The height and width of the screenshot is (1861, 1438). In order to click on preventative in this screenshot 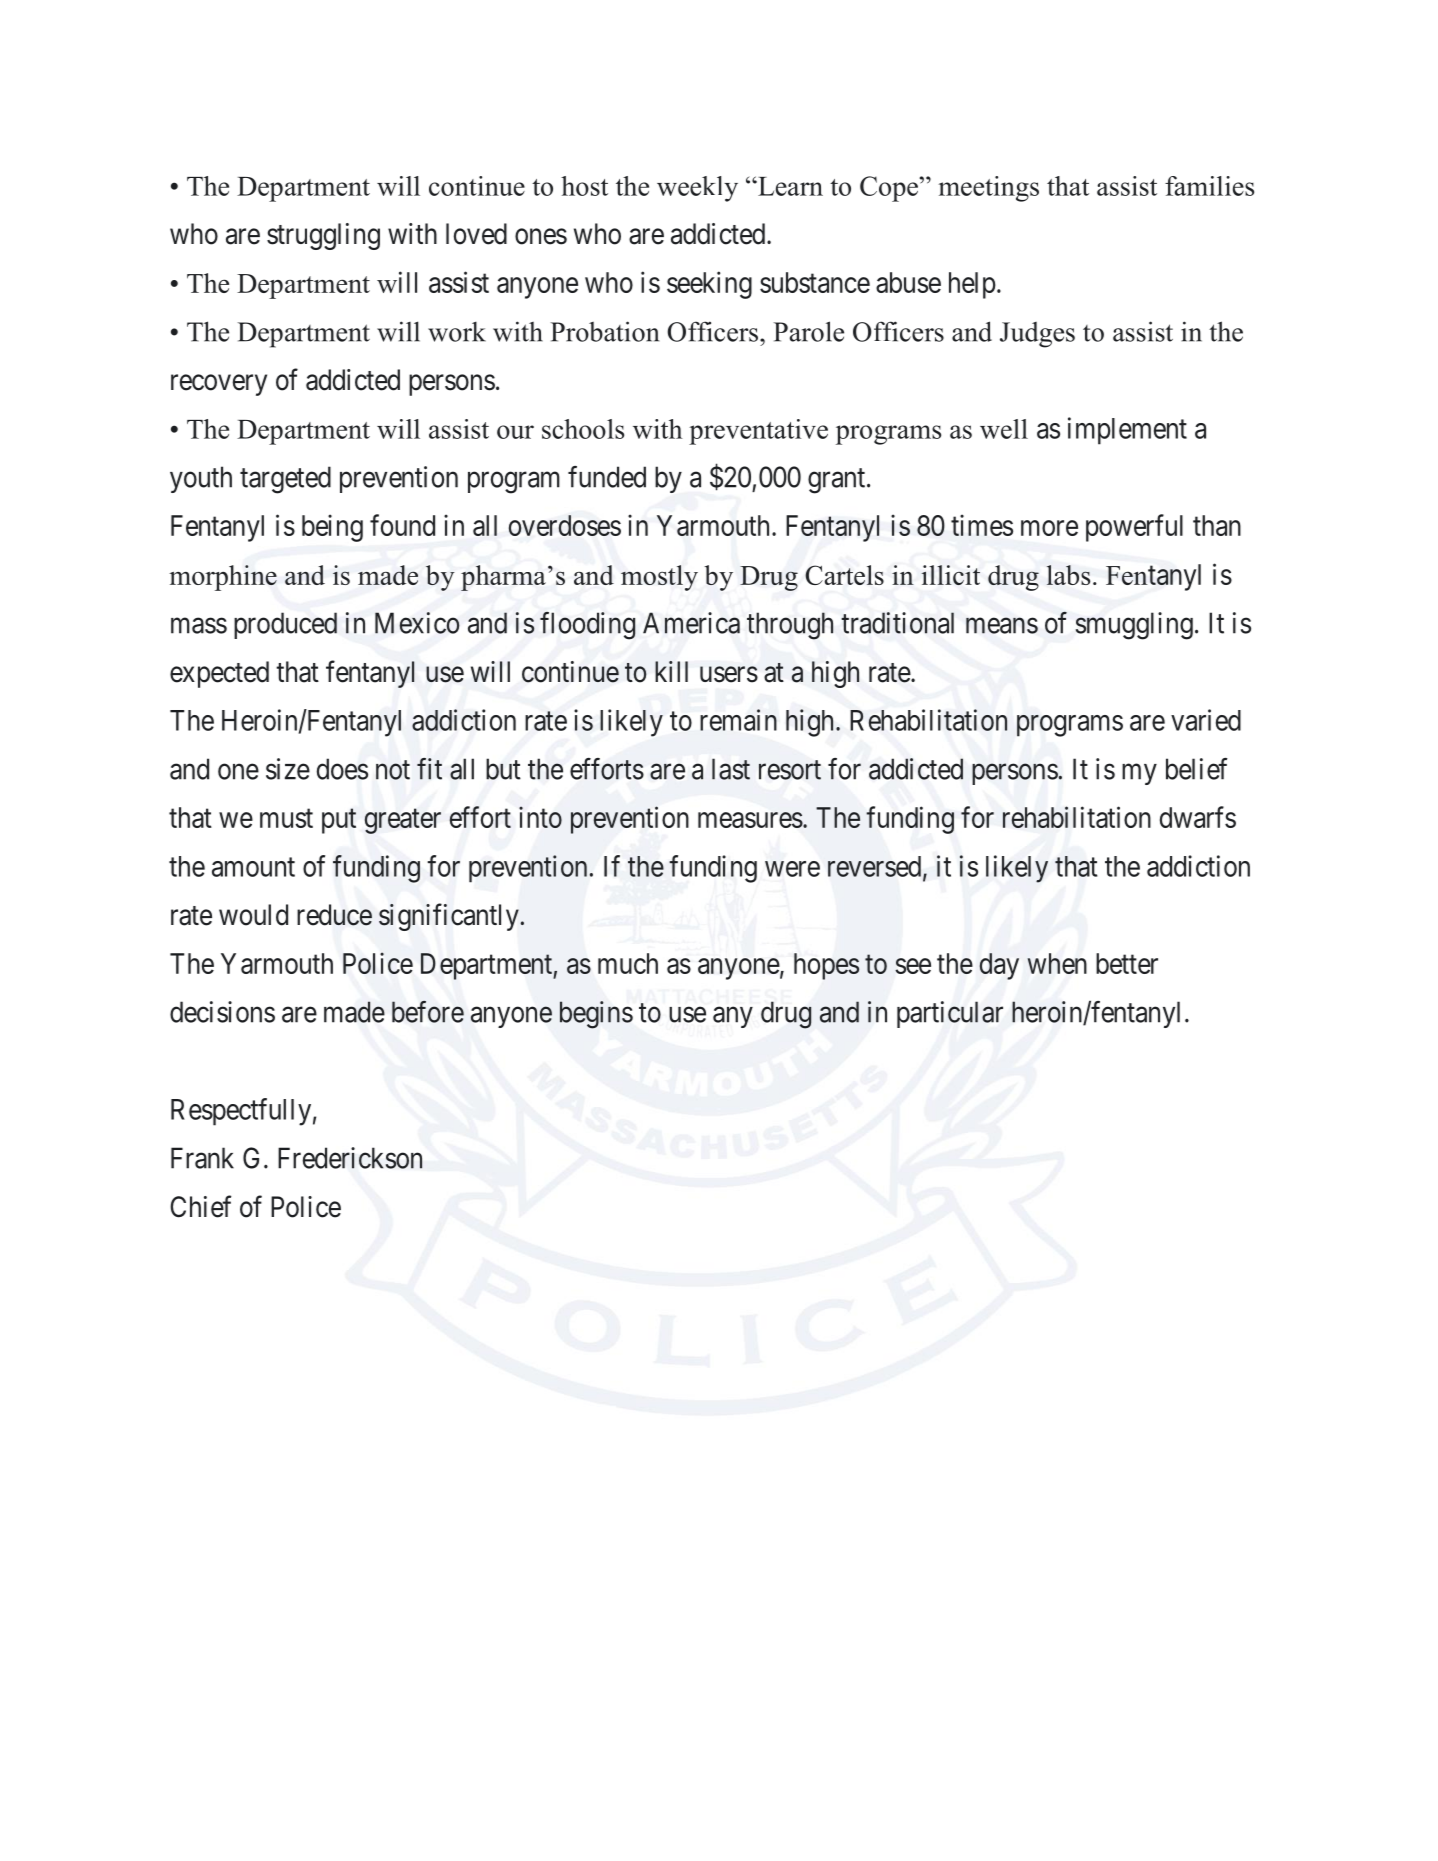, I will do `click(758, 432)`.
